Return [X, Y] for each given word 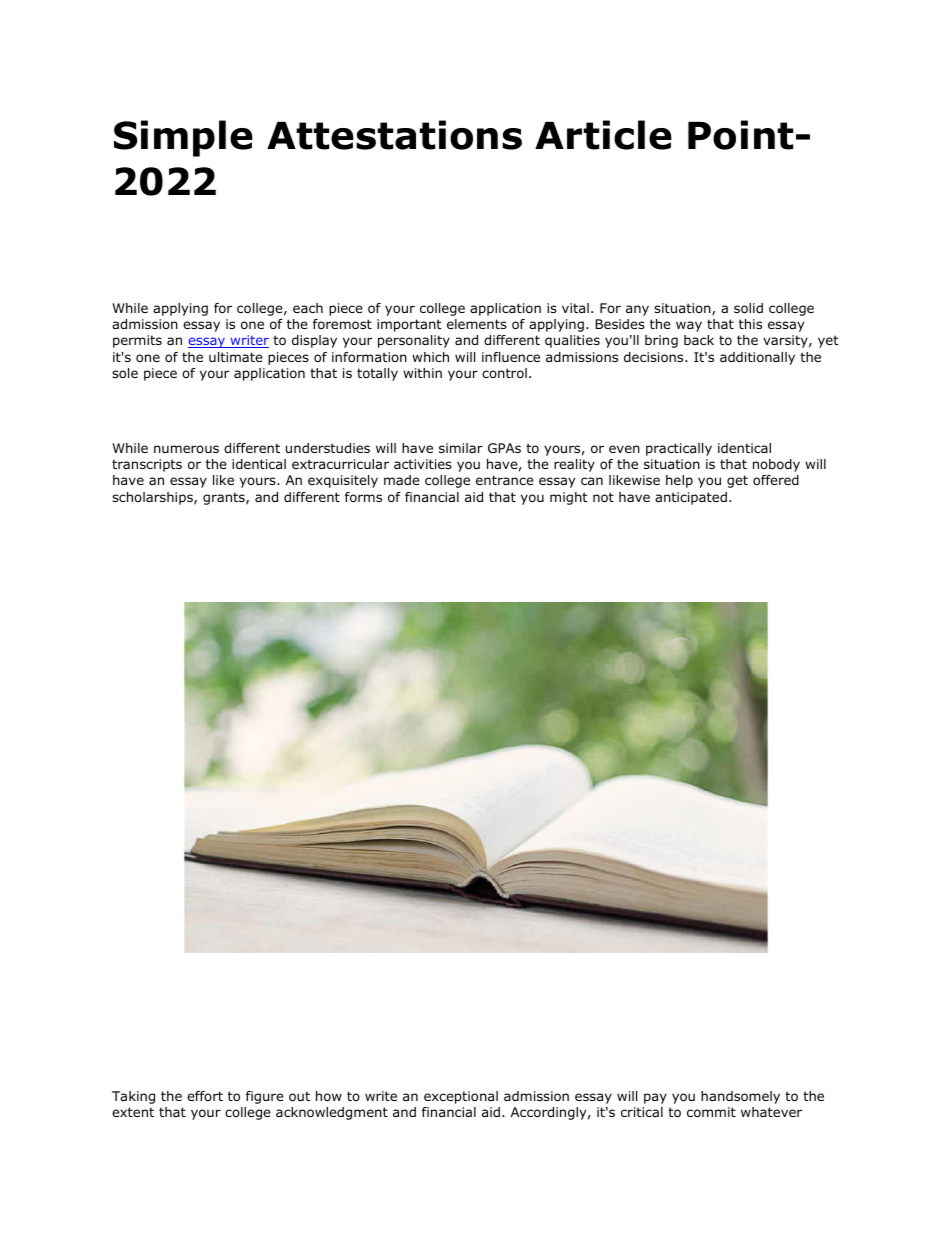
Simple [183, 138]
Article [603, 135]
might [569, 498]
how [329, 1096]
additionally [757, 358]
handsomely [740, 1097]
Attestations [394, 135]
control [504, 373]
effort [205, 1096]
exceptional [461, 1097]
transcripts [147, 465]
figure [265, 1097]
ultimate [236, 357]
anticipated [691, 498]
